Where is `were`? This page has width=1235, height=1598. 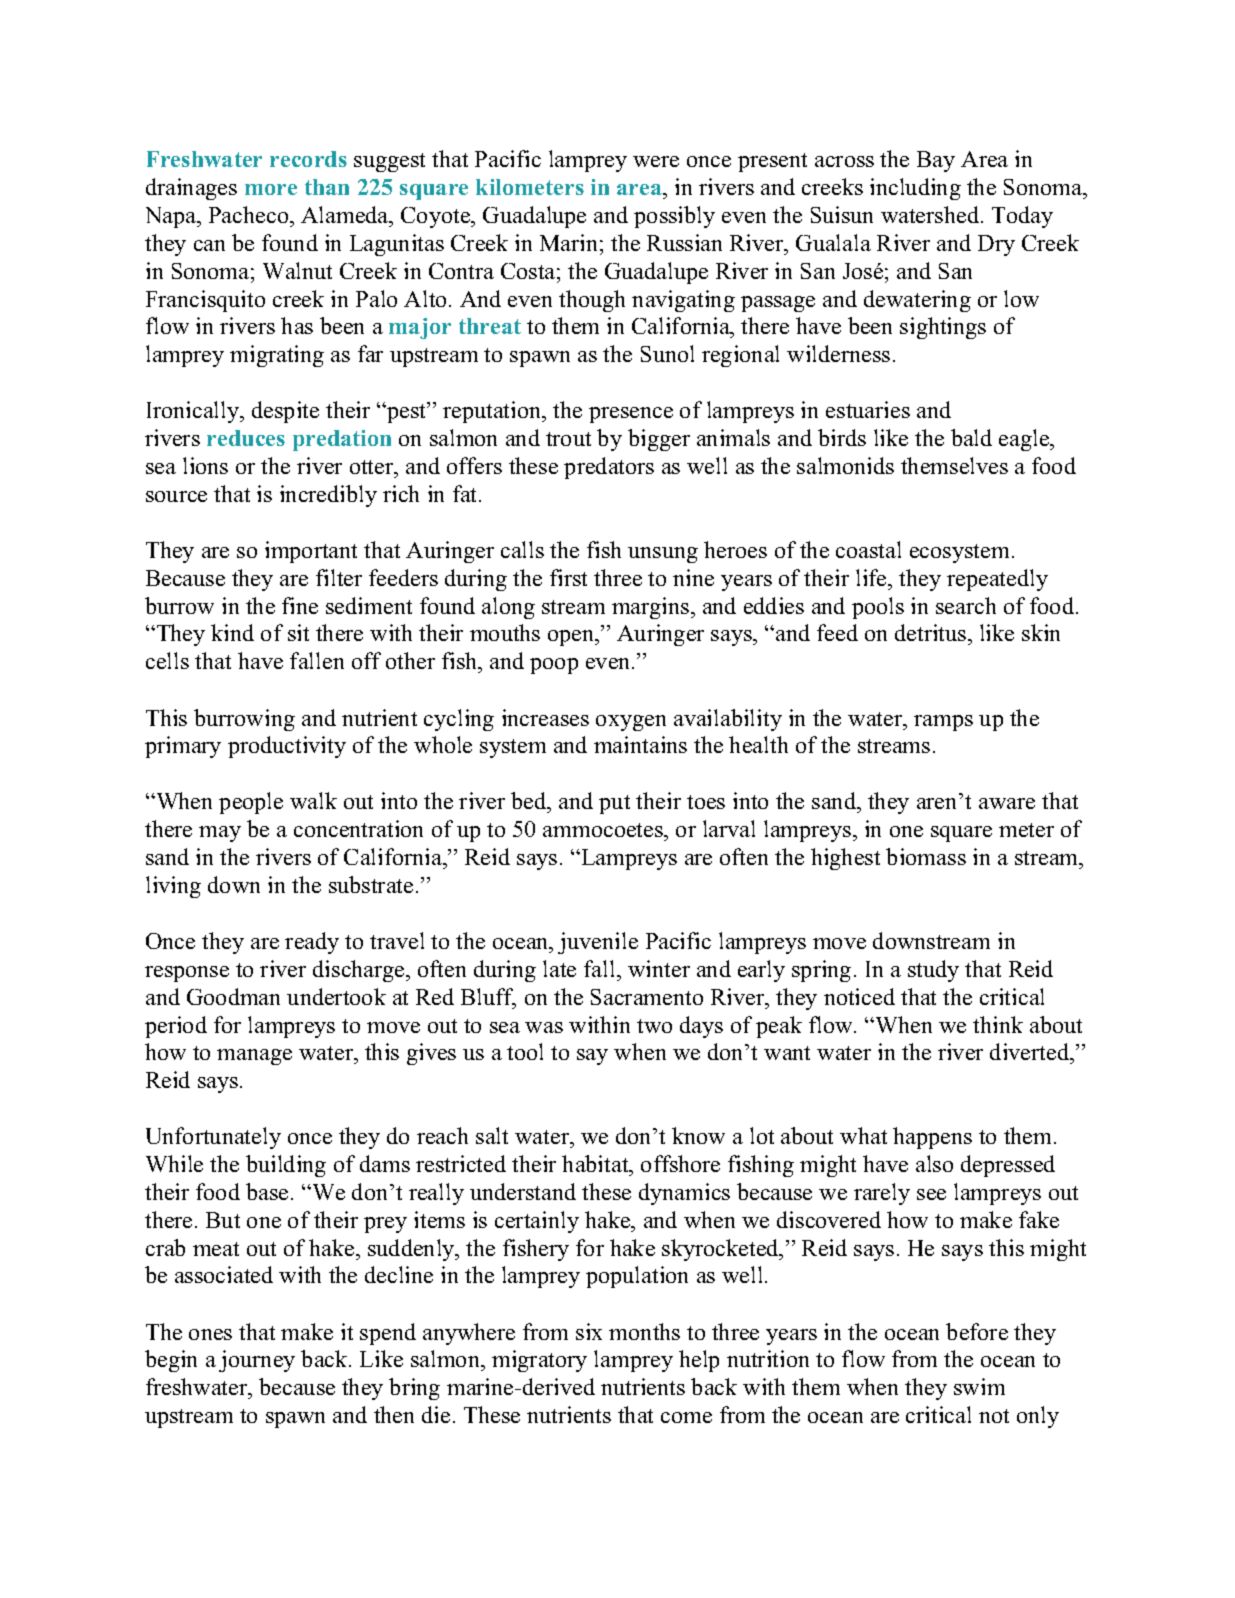
were is located at coordinates (656, 161).
